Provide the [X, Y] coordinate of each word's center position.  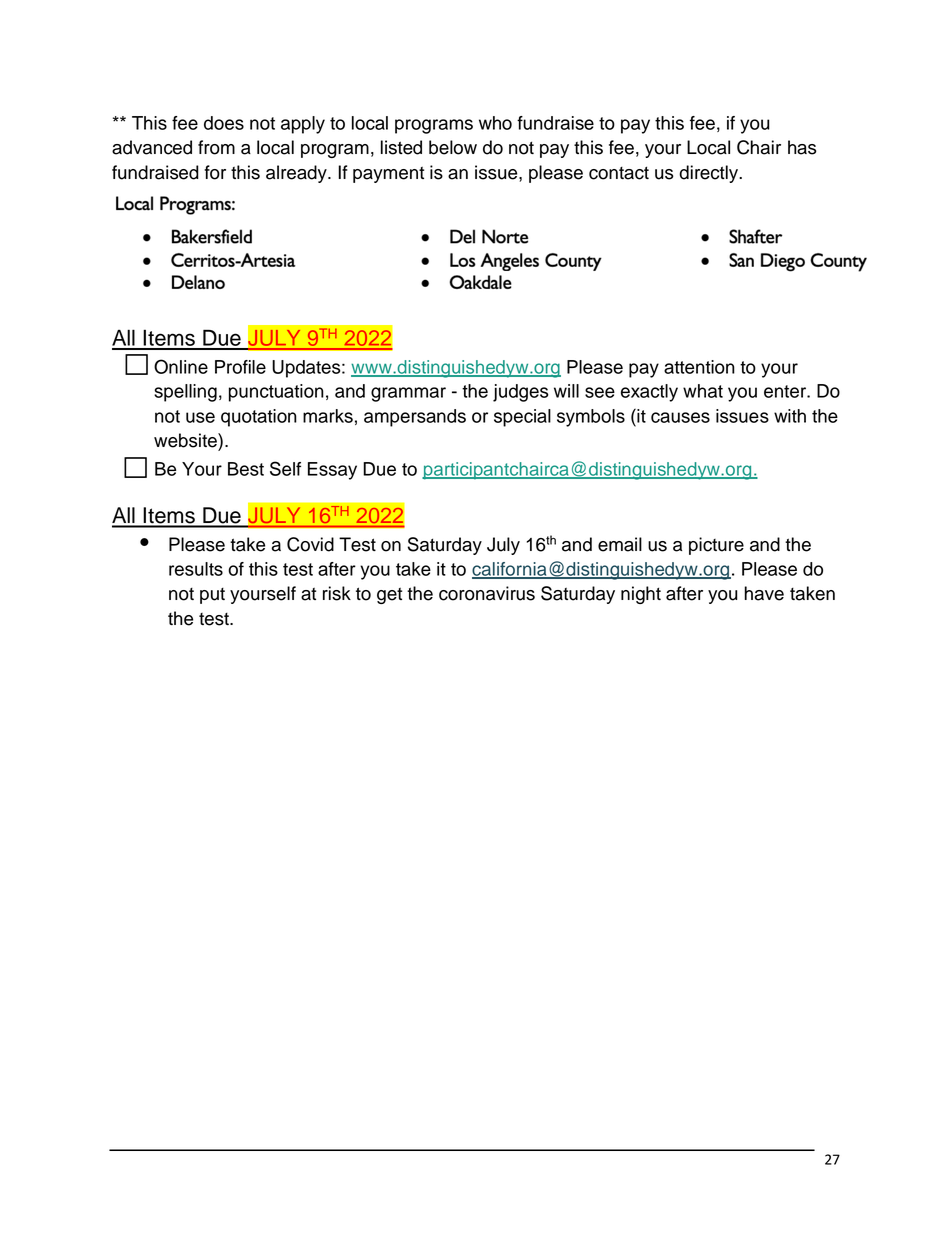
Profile [240, 367]
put [212, 596]
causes [680, 417]
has [802, 147]
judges [520, 393]
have [764, 593]
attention [699, 367]
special [522, 418]
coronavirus [487, 593]
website [186, 440]
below [453, 147]
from [216, 147]
